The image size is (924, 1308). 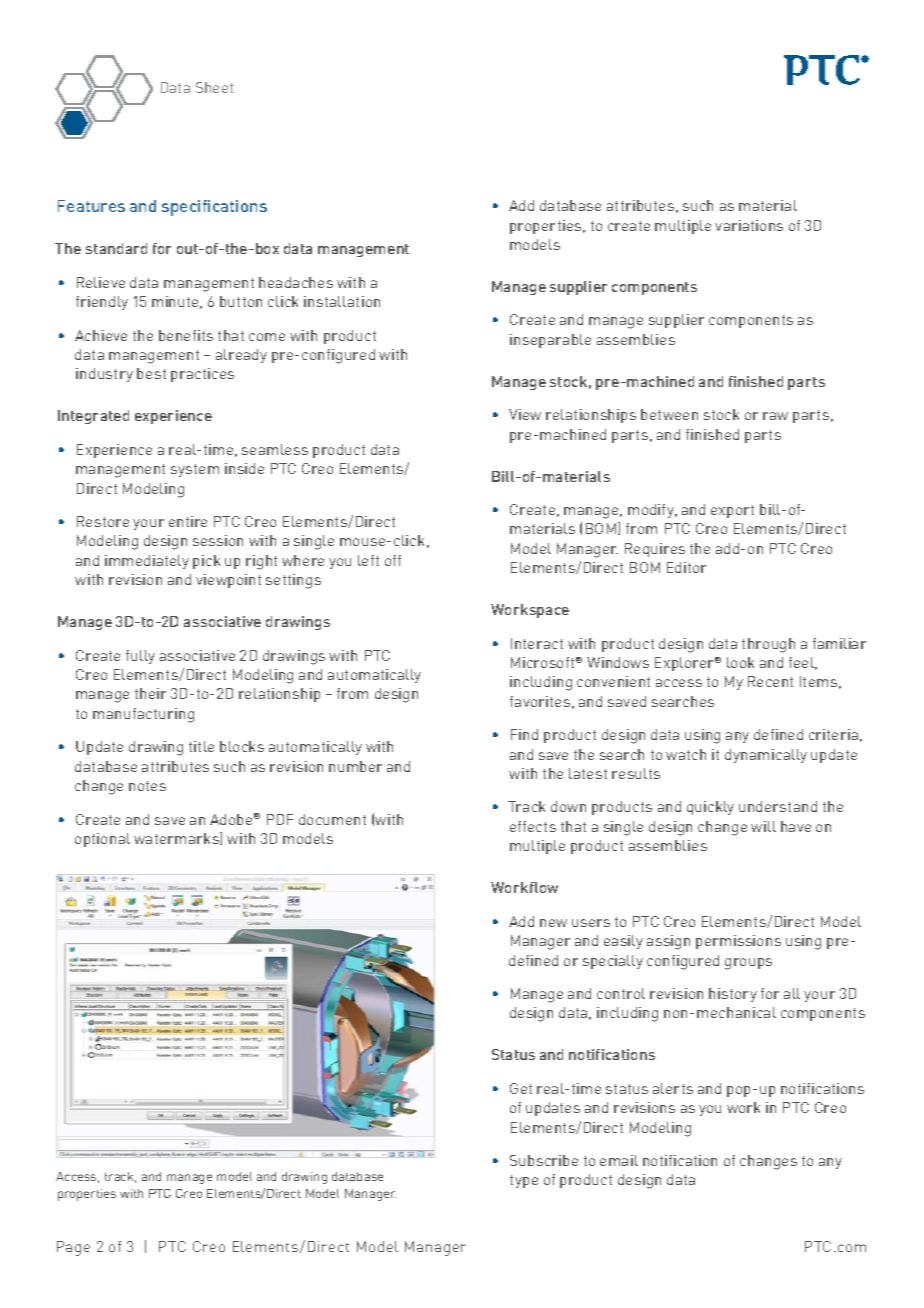 What do you see at coordinates (186, 335) in the image?
I see `benefits` at bounding box center [186, 335].
